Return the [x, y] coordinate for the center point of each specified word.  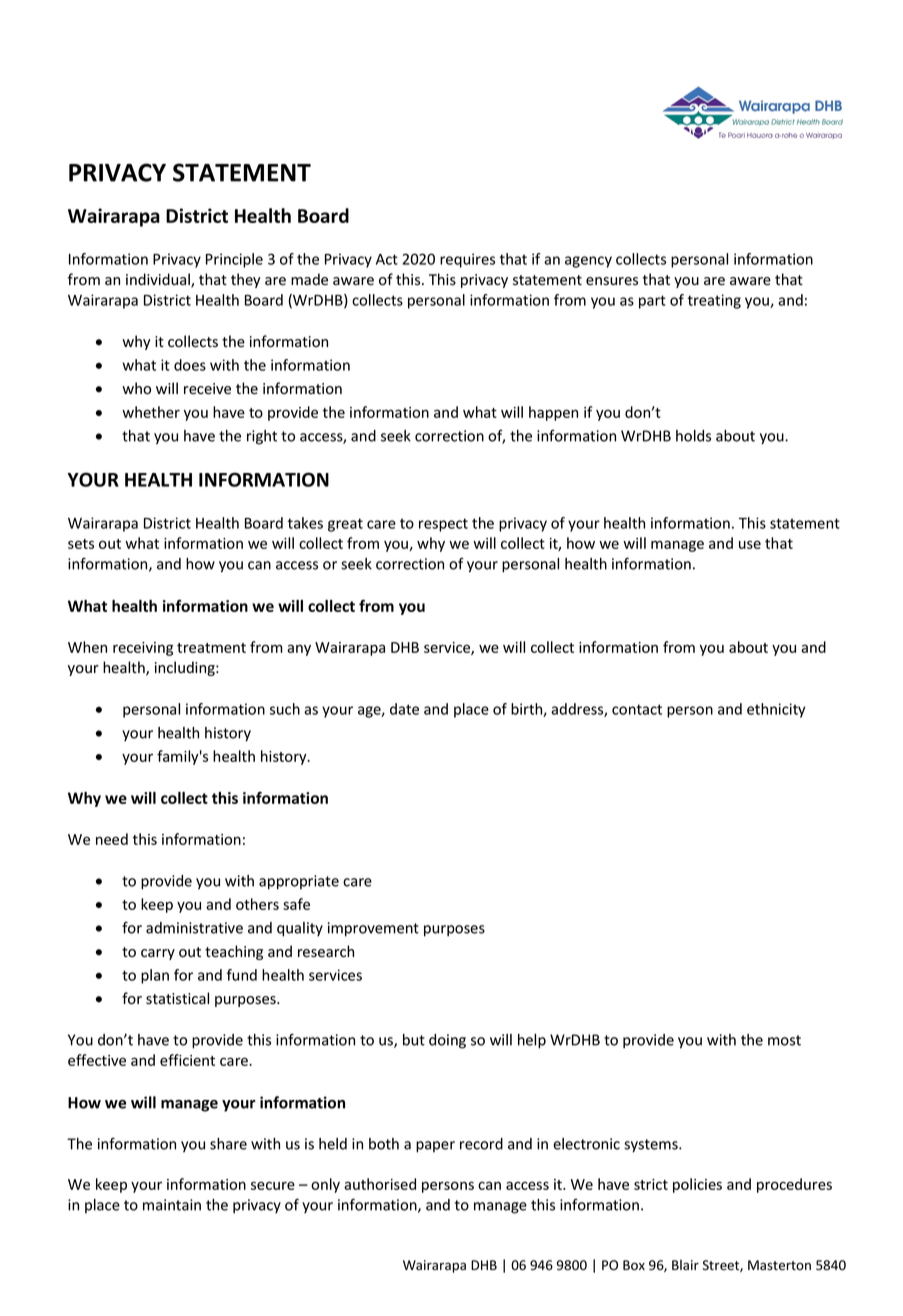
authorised [380, 1184]
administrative [194, 928]
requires [467, 260]
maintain [172, 1205]
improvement [373, 929]
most [784, 1040]
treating [714, 301]
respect [443, 525]
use [750, 544]
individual [159, 280]
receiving [143, 649]
